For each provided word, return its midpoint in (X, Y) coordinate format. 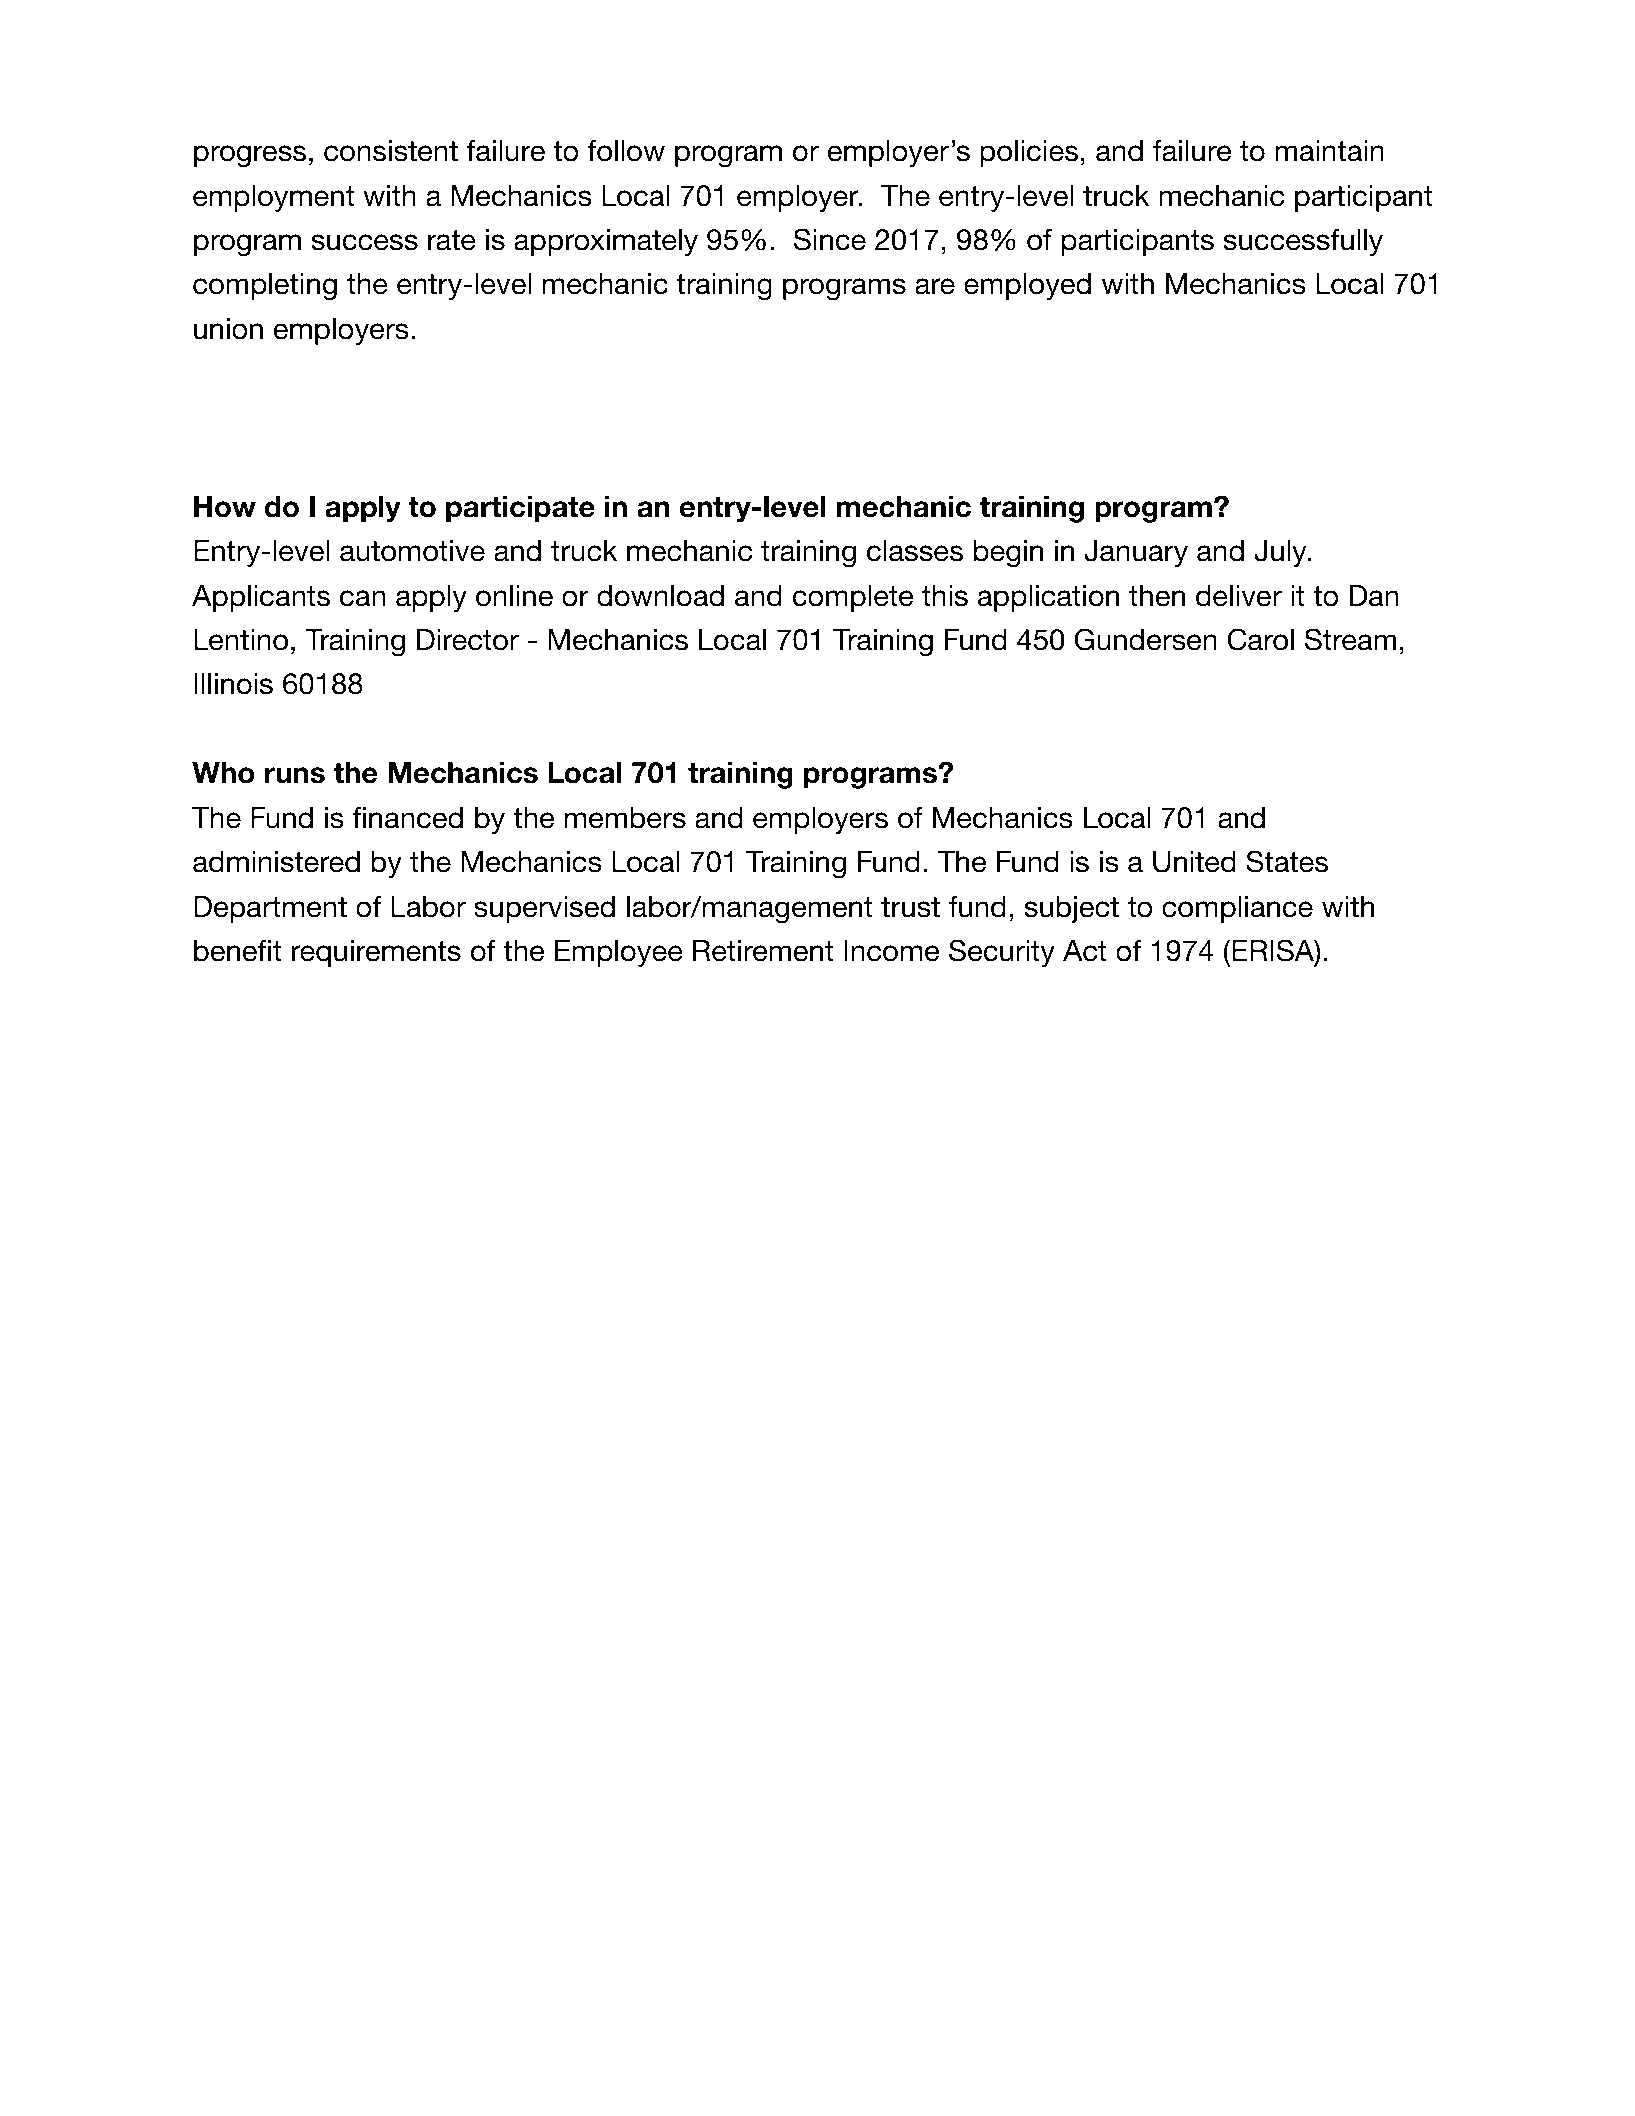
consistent (391, 151)
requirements (376, 953)
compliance (1237, 909)
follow (626, 150)
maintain (1329, 151)
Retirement (763, 951)
